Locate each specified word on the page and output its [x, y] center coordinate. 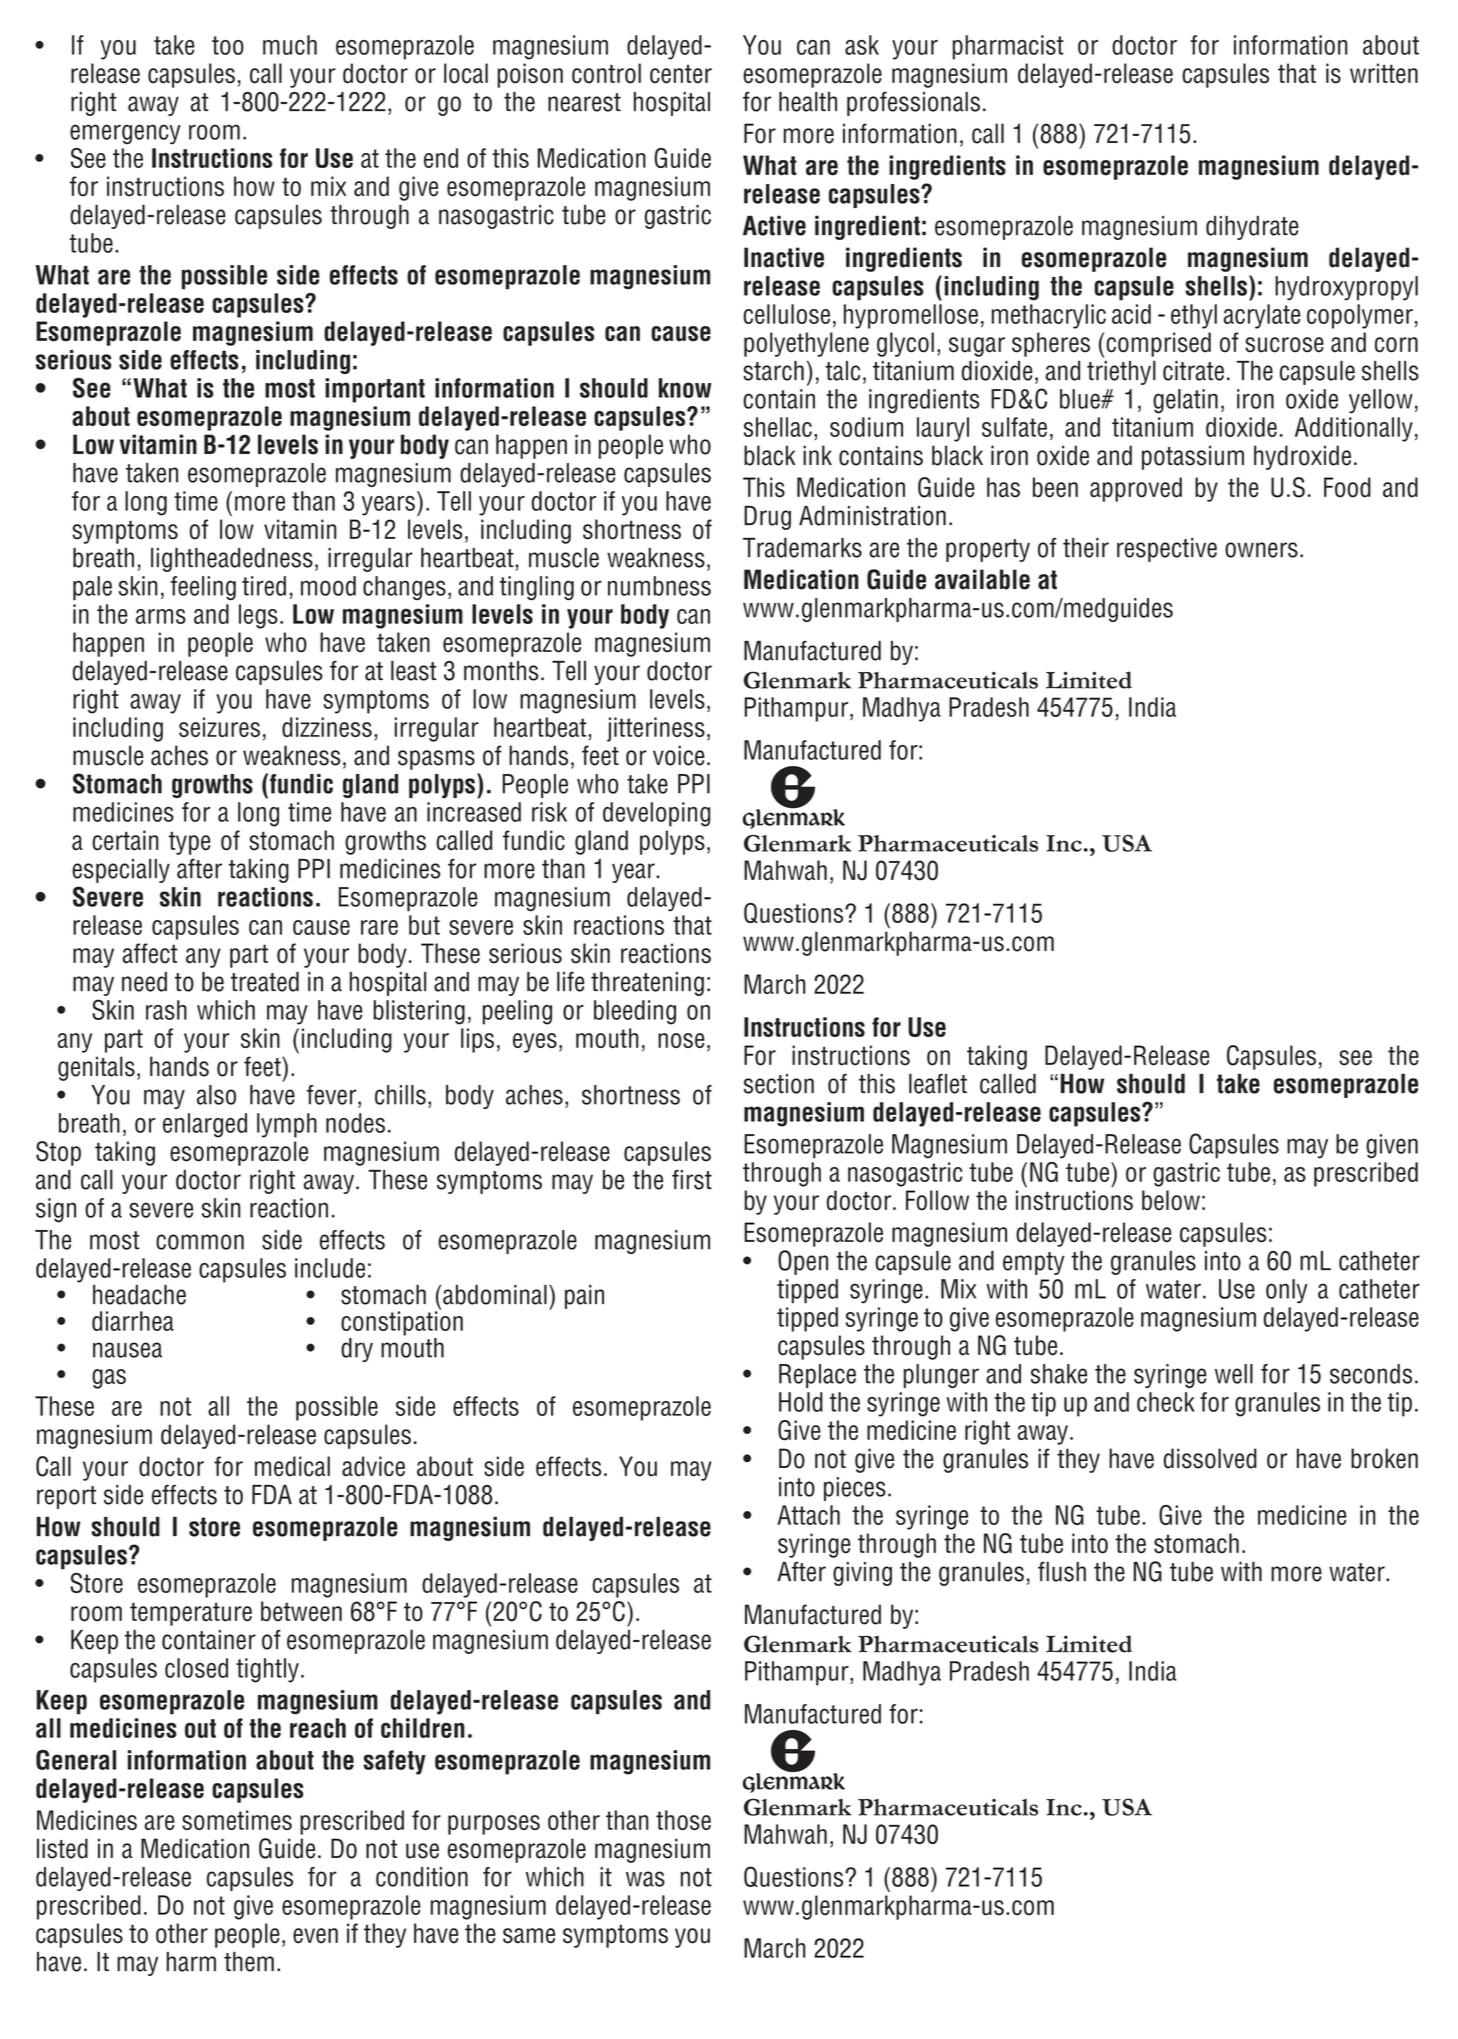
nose [681, 1040]
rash [166, 1010]
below [1171, 1198]
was [645, 1879]
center [681, 74]
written [1384, 73]
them [249, 1962]
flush [1062, 1571]
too [228, 45]
